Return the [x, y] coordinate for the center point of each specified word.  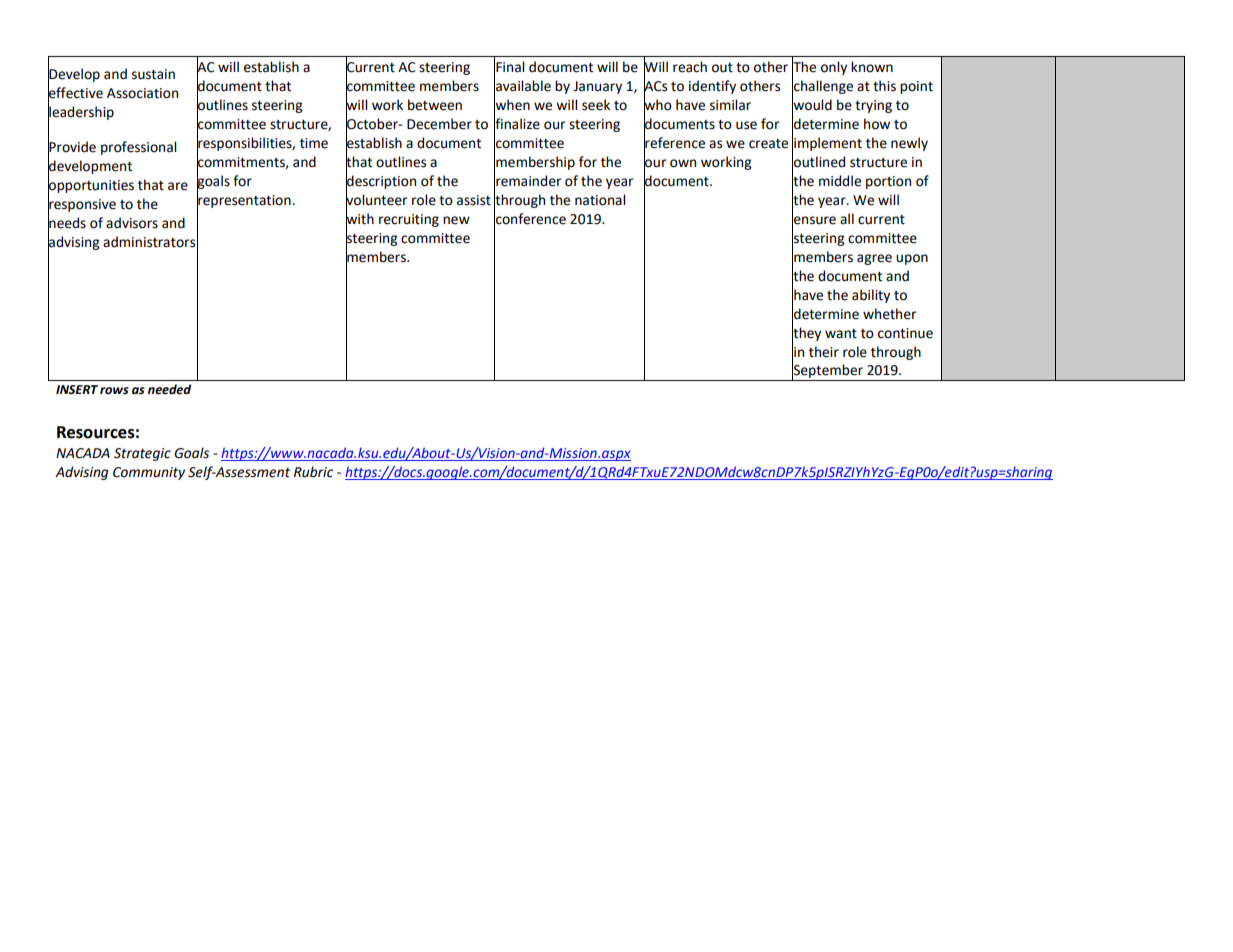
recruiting [409, 220]
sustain [153, 74]
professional [138, 148]
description [381, 182]
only [834, 68]
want [841, 334]
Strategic [142, 454]
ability [871, 296]
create [768, 144]
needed [169, 389]
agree [874, 259]
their [824, 352]
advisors [132, 223]
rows [114, 391]
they [806, 334]
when [512, 104]
